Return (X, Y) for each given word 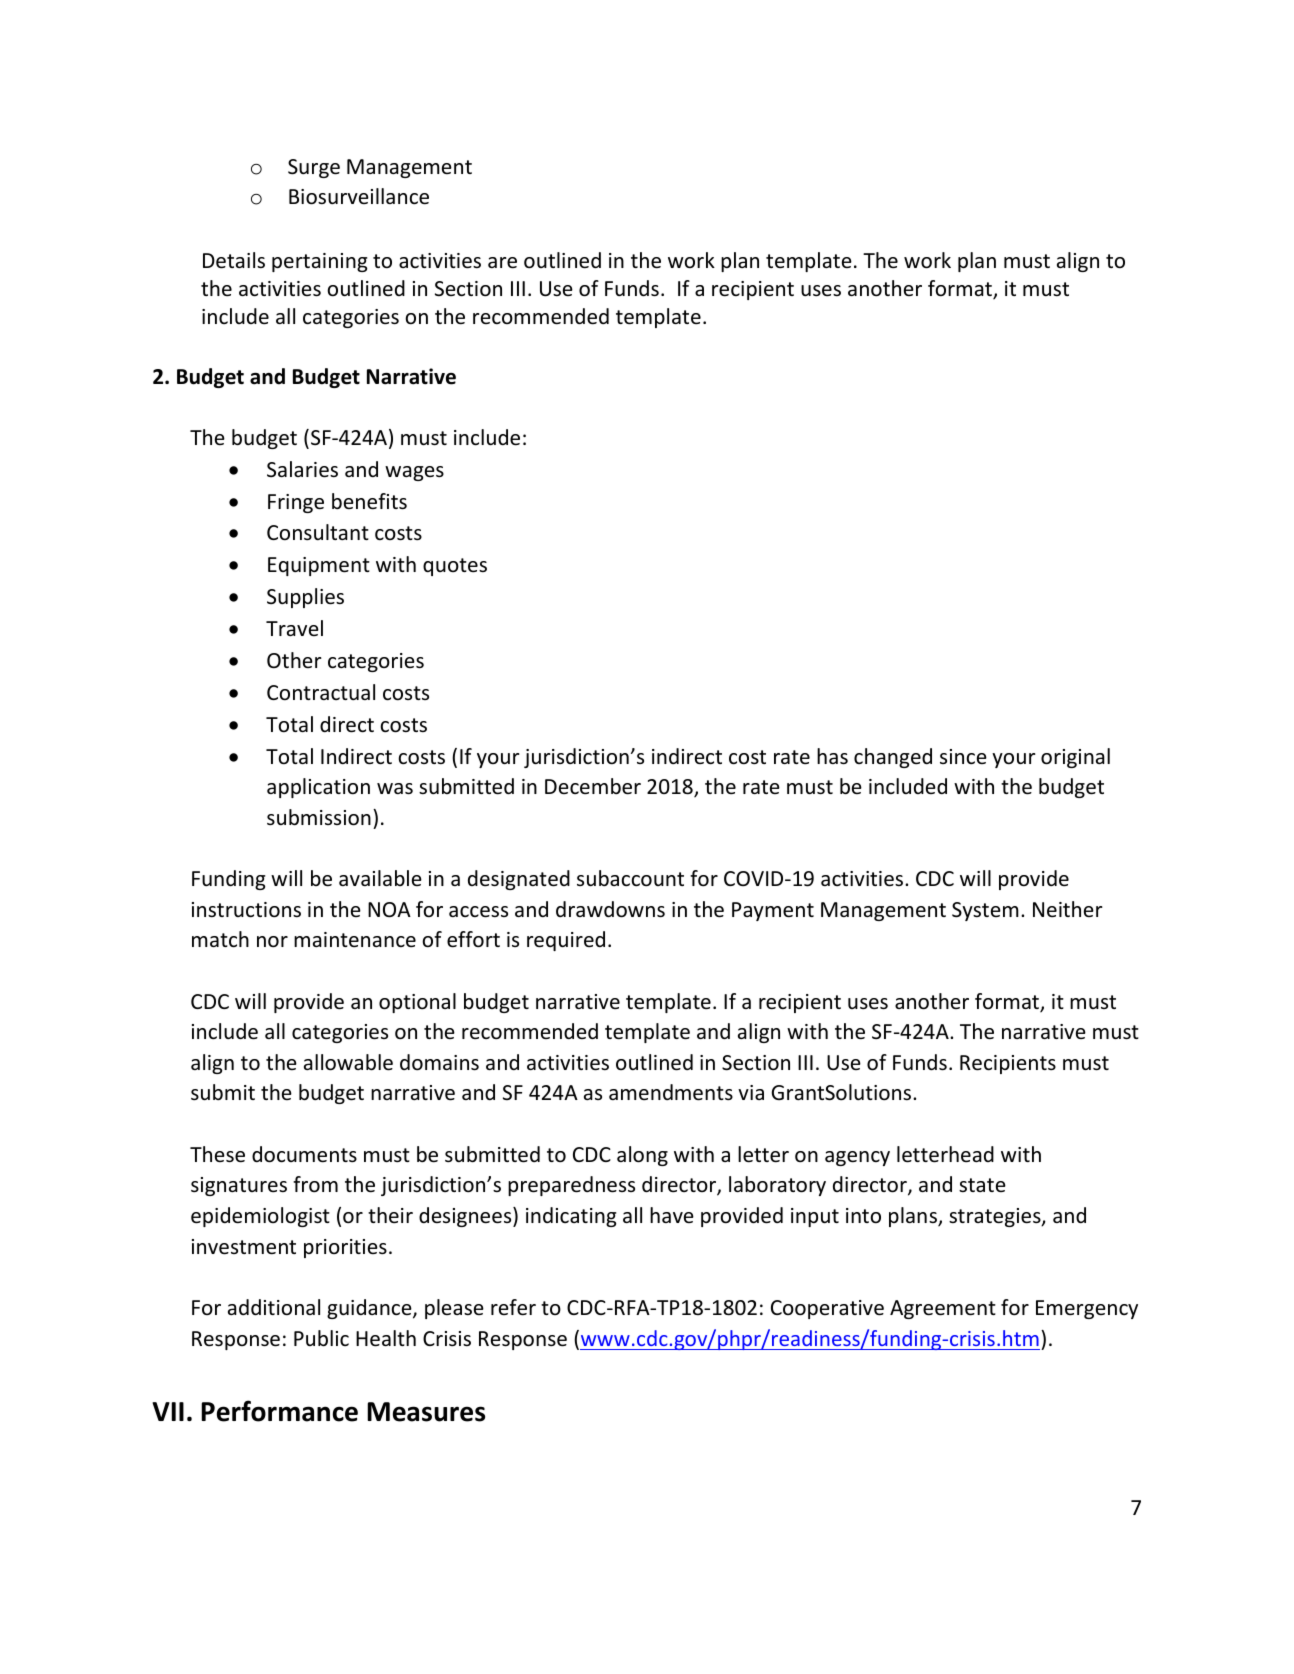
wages (414, 473)
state (982, 1185)
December (593, 786)
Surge (314, 168)
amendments (671, 1092)
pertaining (320, 262)
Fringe (296, 503)
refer (513, 1307)
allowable (348, 1062)
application (318, 788)
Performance (279, 1411)
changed (893, 758)
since (963, 757)
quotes (455, 567)
